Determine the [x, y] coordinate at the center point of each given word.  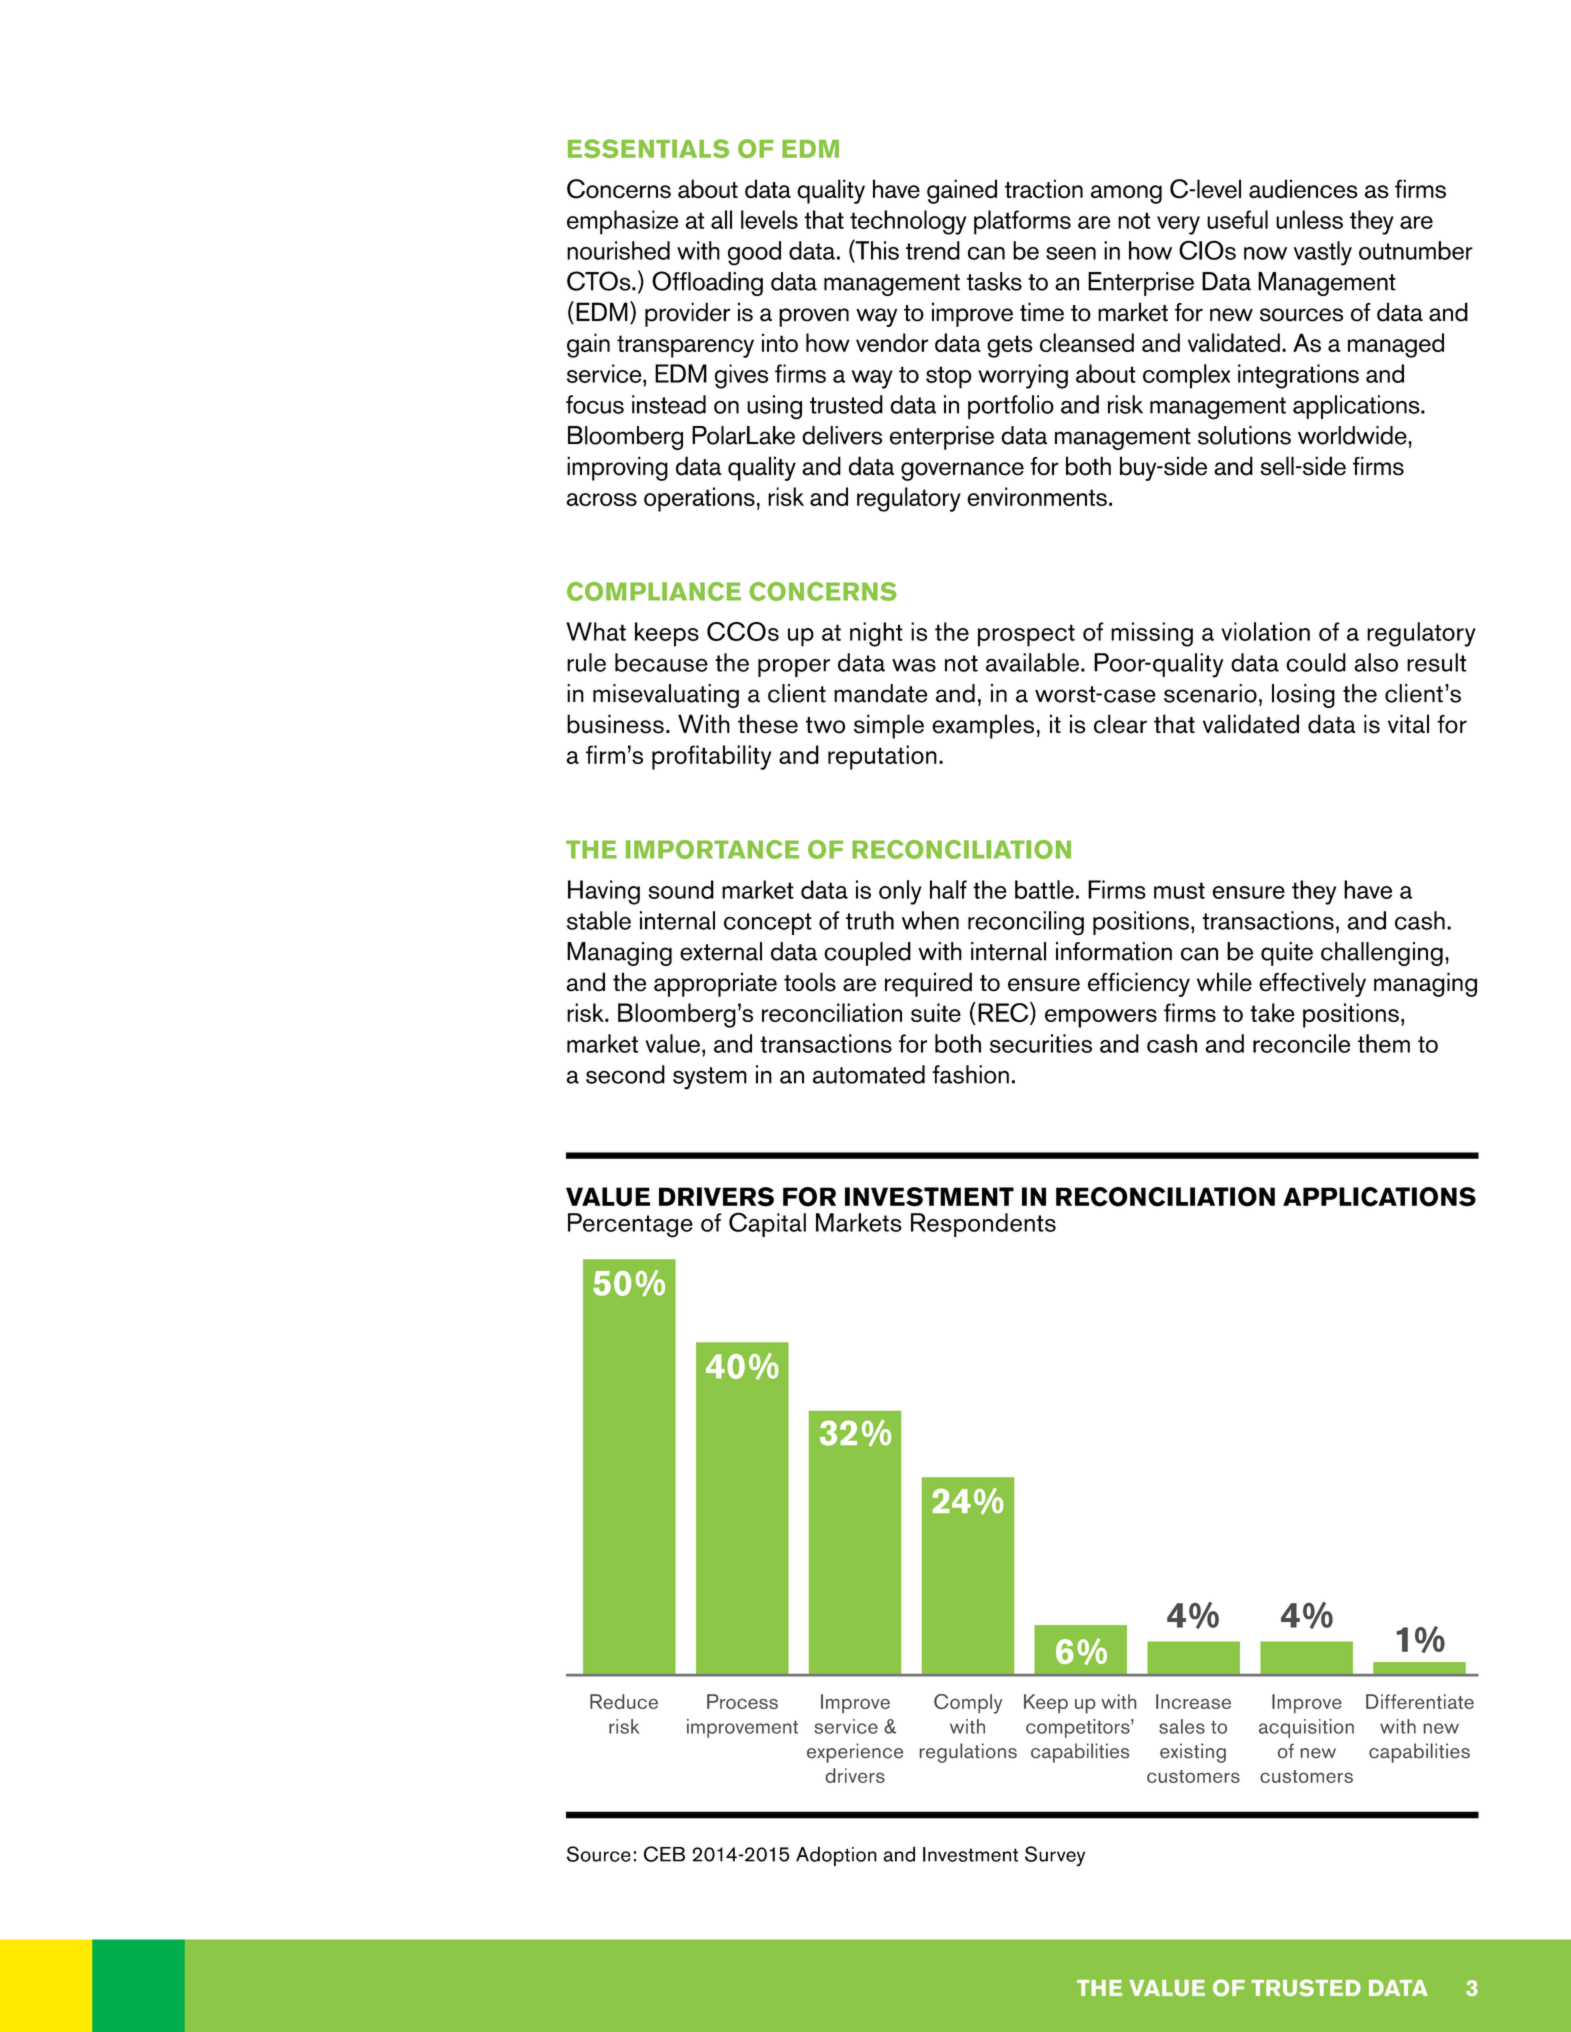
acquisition [1306, 1728]
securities [1041, 1043]
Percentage [630, 1225]
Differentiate [1420, 1701]
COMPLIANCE [654, 591]
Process [742, 1701]
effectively [1312, 984]
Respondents [983, 1225]
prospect [1026, 635]
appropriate [715, 984]
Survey [1055, 1856]
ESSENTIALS [648, 148]
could [1316, 662]
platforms [1022, 222]
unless [1309, 219]
